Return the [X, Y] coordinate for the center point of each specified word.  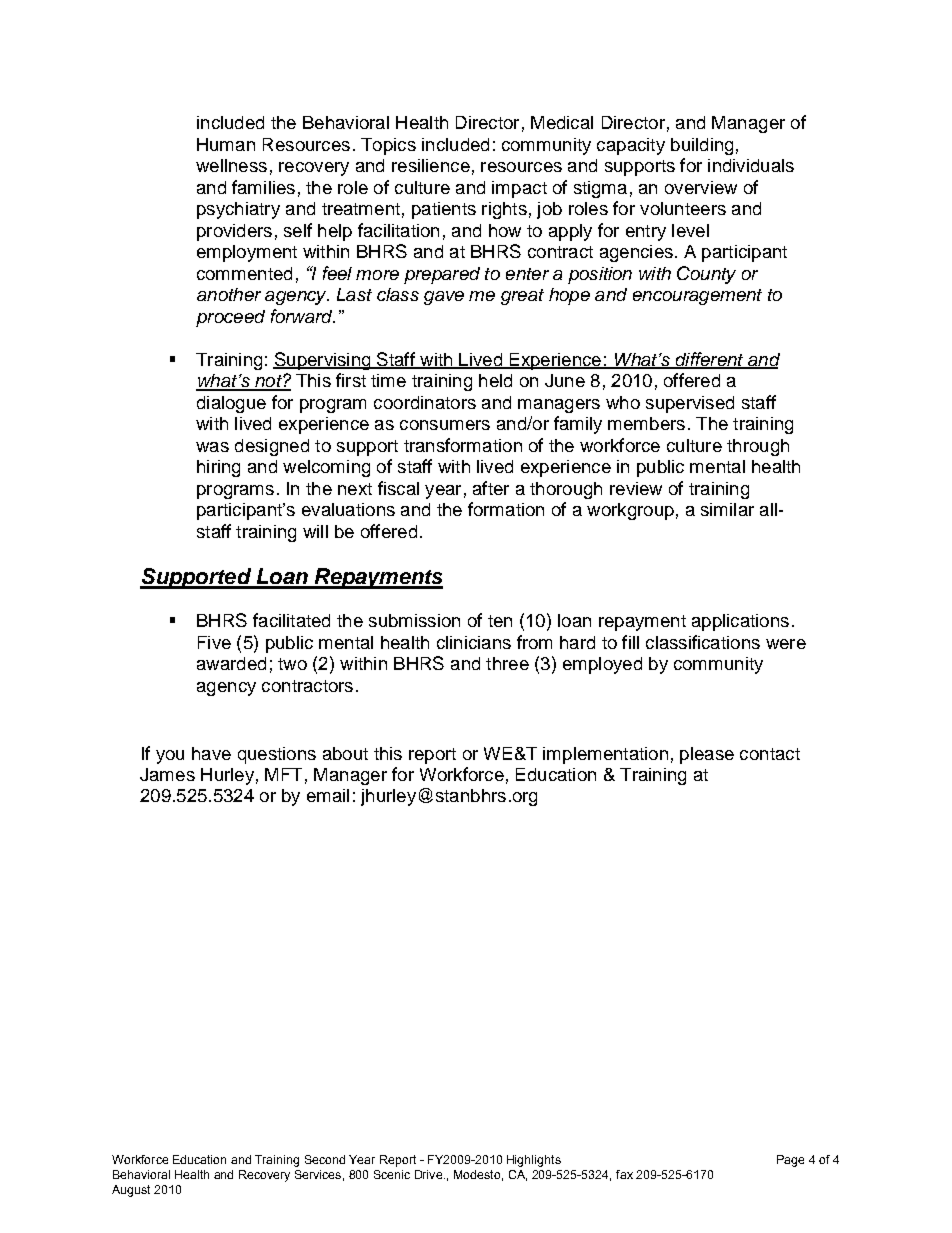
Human [226, 144]
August [131, 1191]
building [702, 146]
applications [740, 622]
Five [214, 642]
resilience [431, 165]
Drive [430, 1174]
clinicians [474, 642]
